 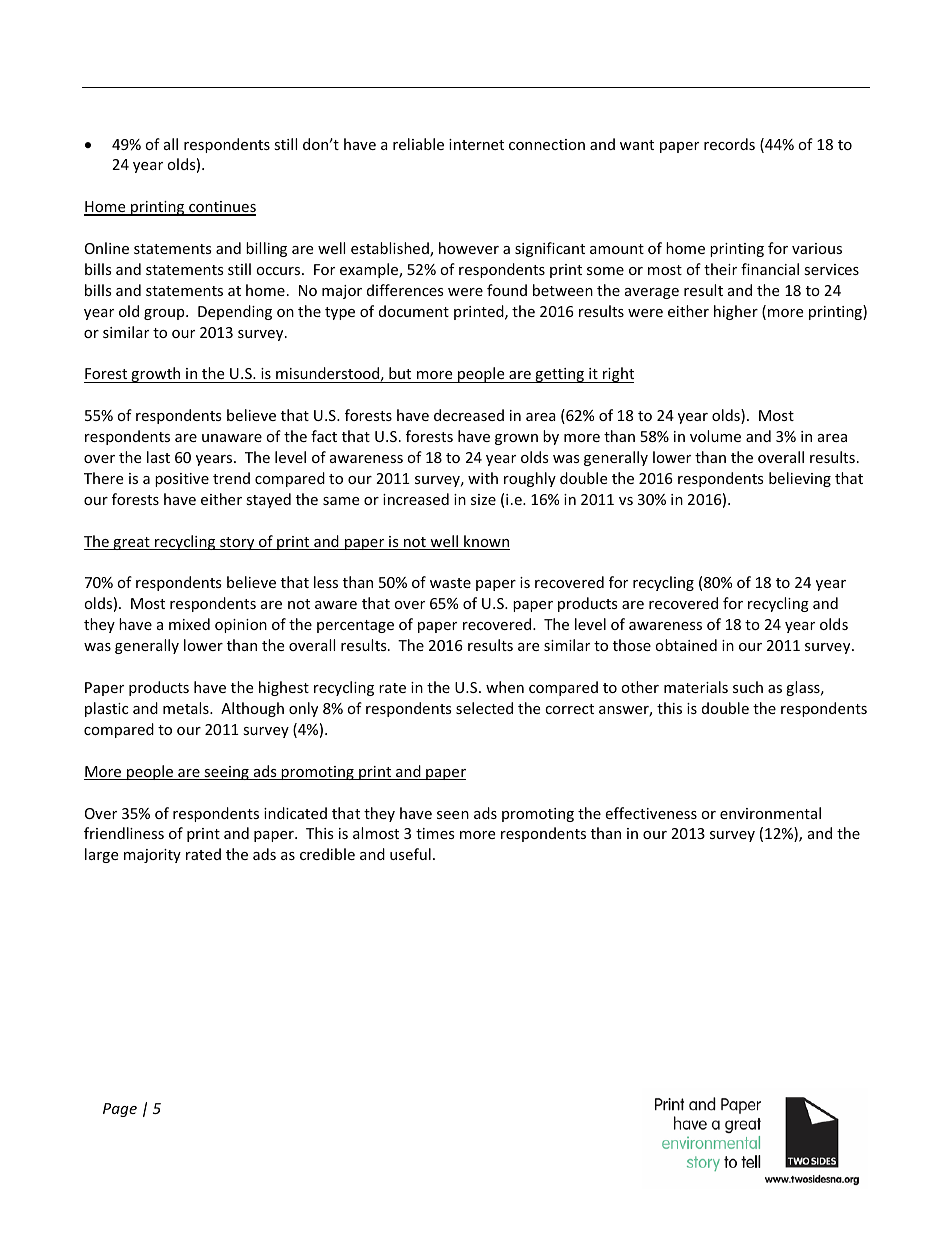 I want to click on positive, so click(x=182, y=480).
